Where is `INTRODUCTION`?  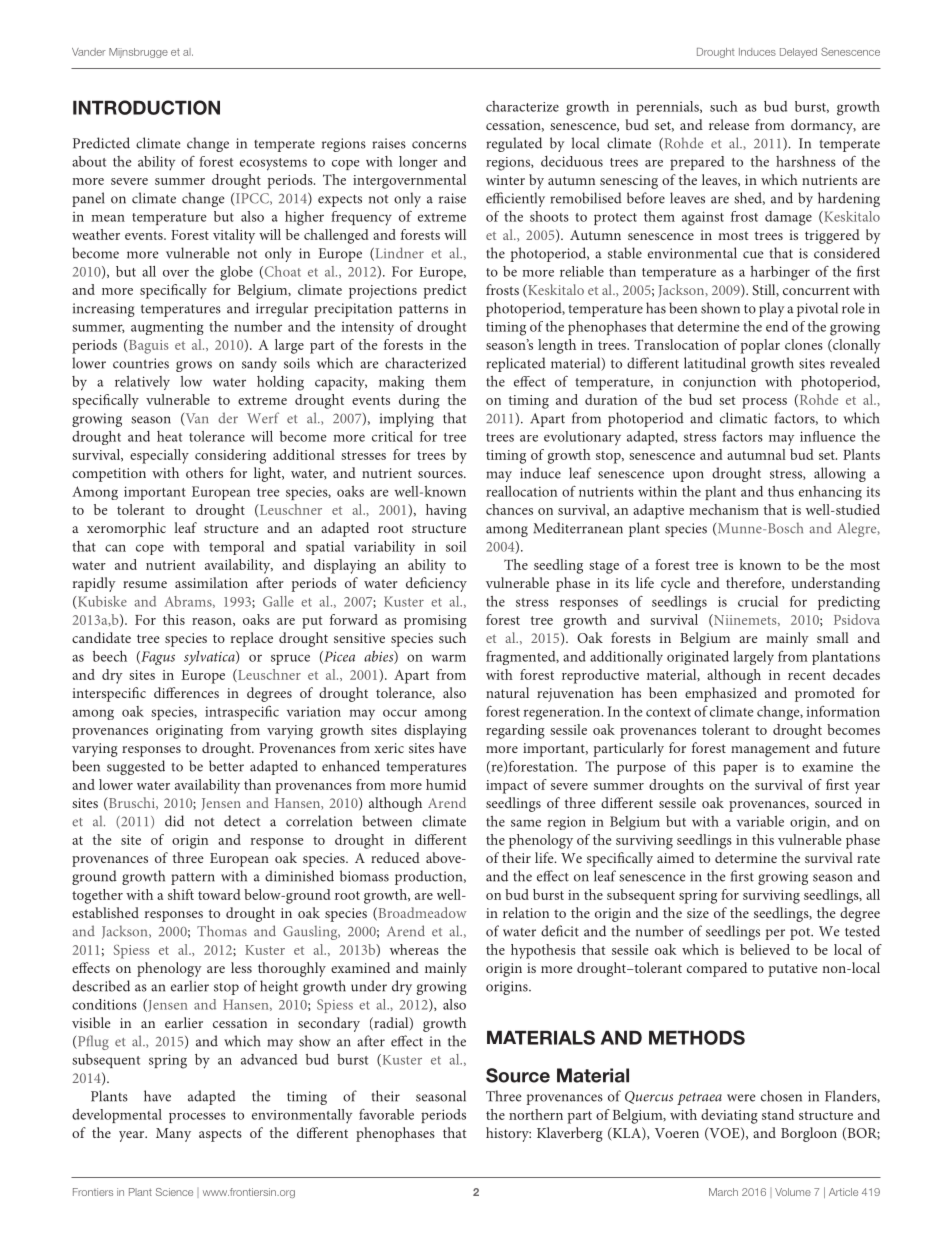
INTRODUCTION is located at coordinates (146, 107).
